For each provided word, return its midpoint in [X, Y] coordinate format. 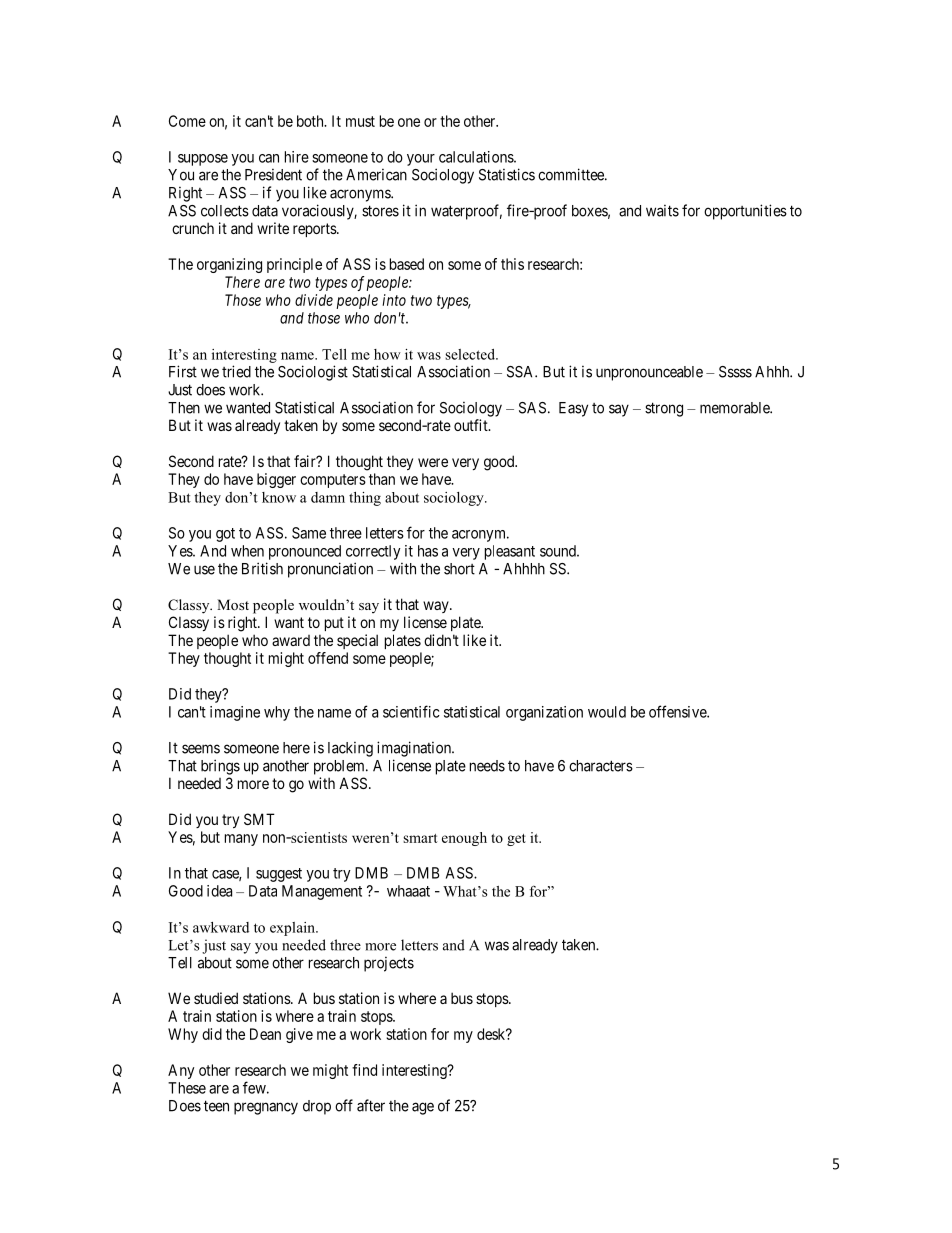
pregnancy [266, 1108]
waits [662, 211]
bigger [276, 480]
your [421, 160]
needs [487, 766]
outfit [472, 425]
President [273, 175]
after [371, 1105]
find [364, 1070]
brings [220, 767]
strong [664, 409]
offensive [678, 711]
